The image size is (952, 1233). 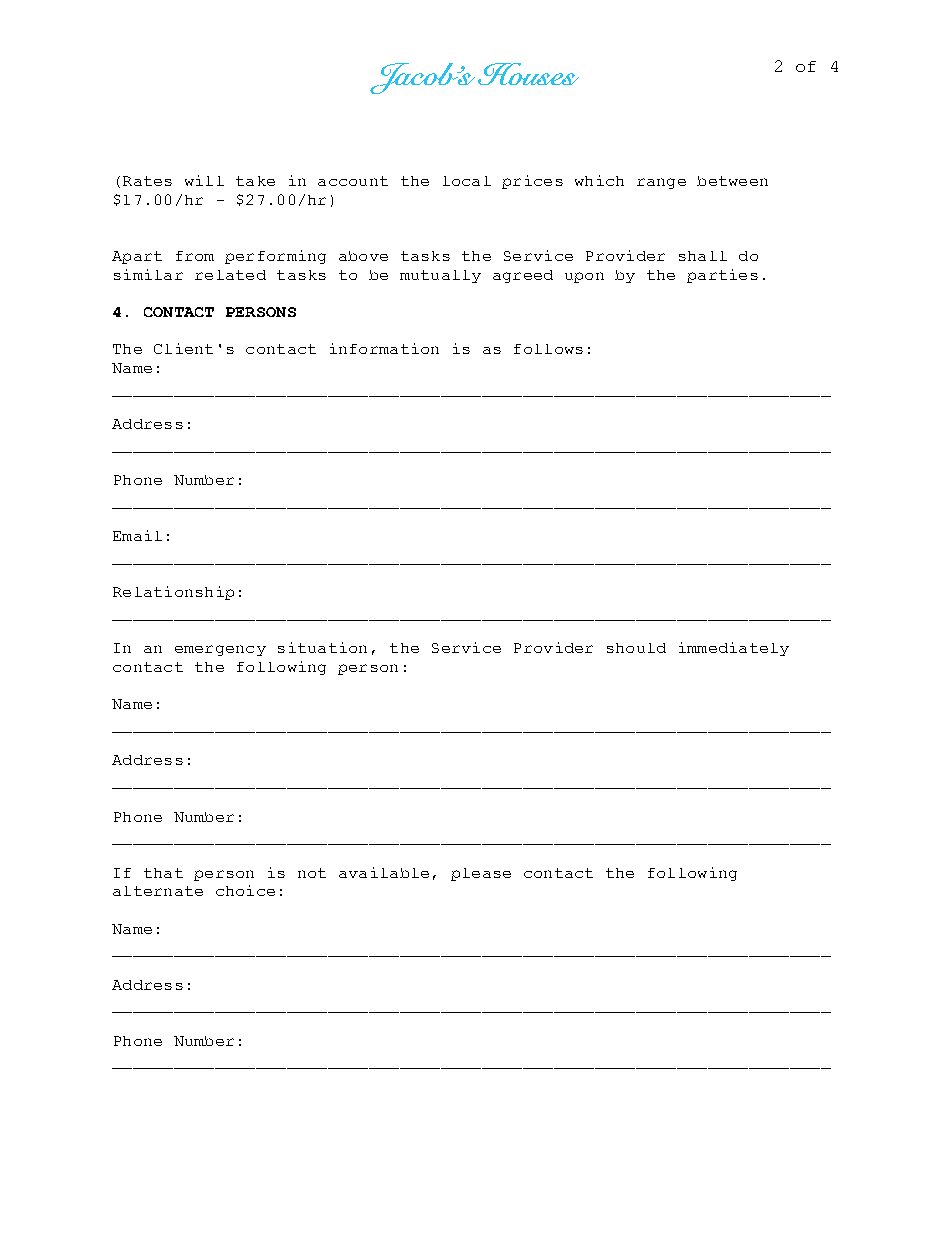 I want to click on mutually, so click(x=440, y=276).
